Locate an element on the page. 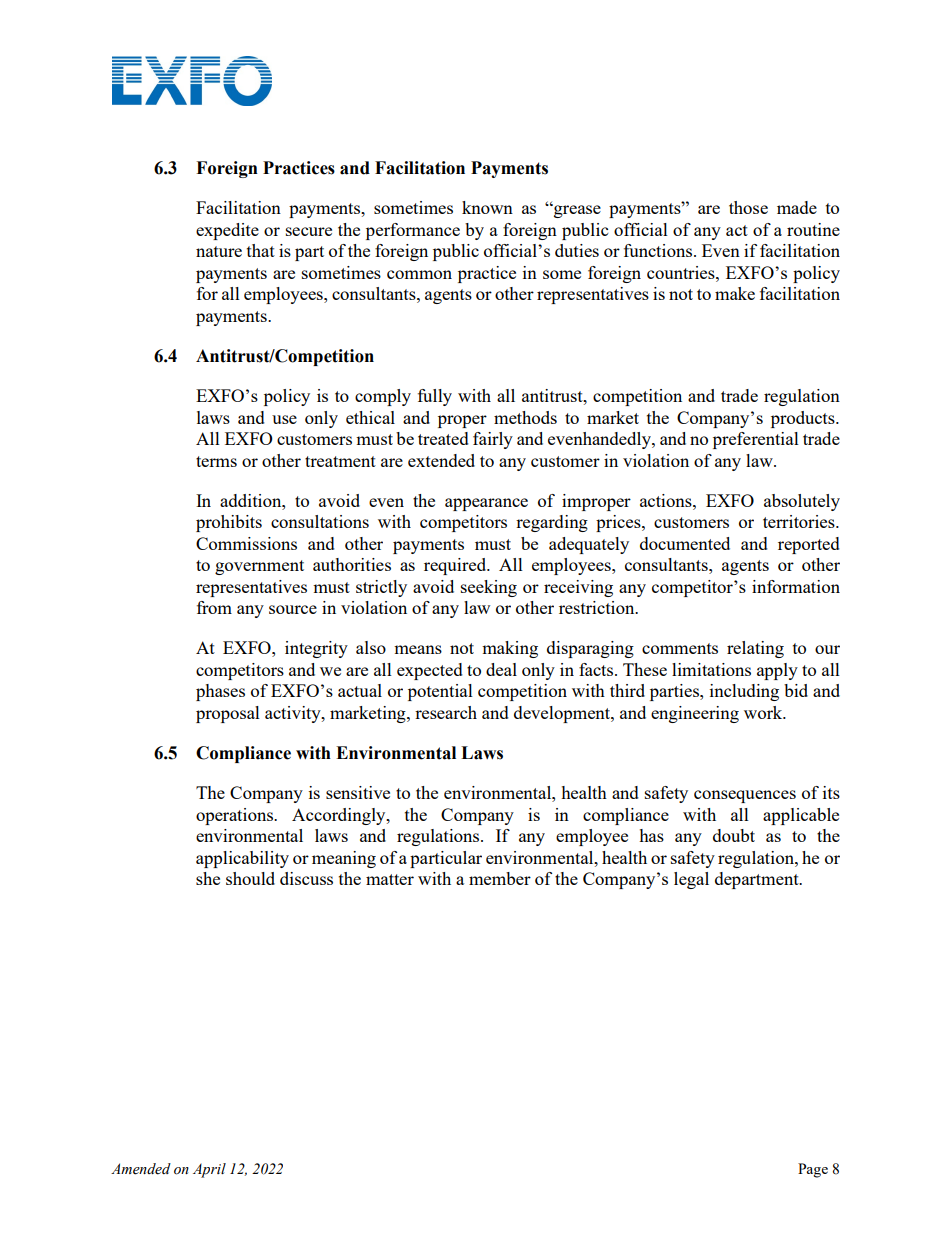 The image size is (952, 1233). Page is located at coordinates (813, 1170).
